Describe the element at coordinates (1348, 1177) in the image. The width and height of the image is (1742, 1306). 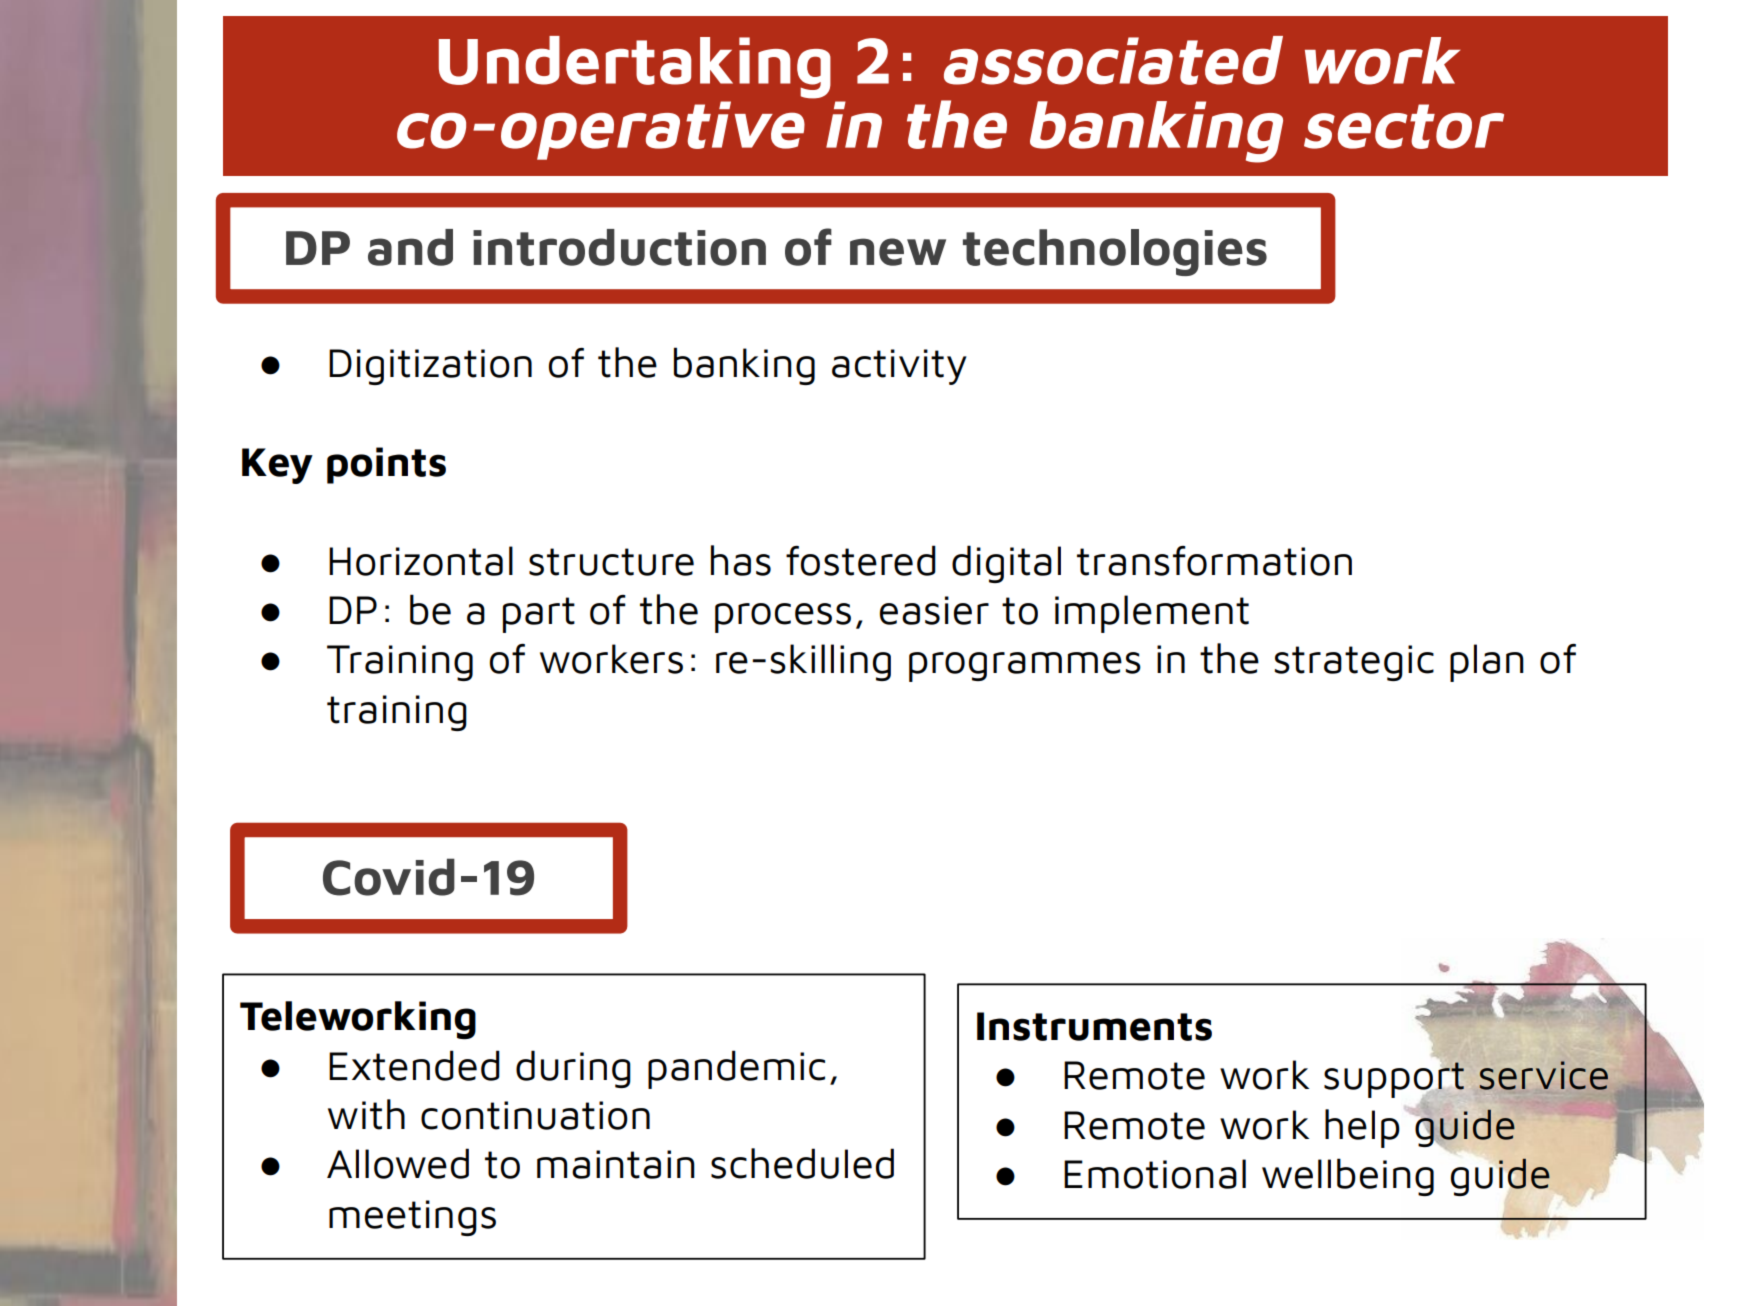
I see `wellbeing` at that location.
